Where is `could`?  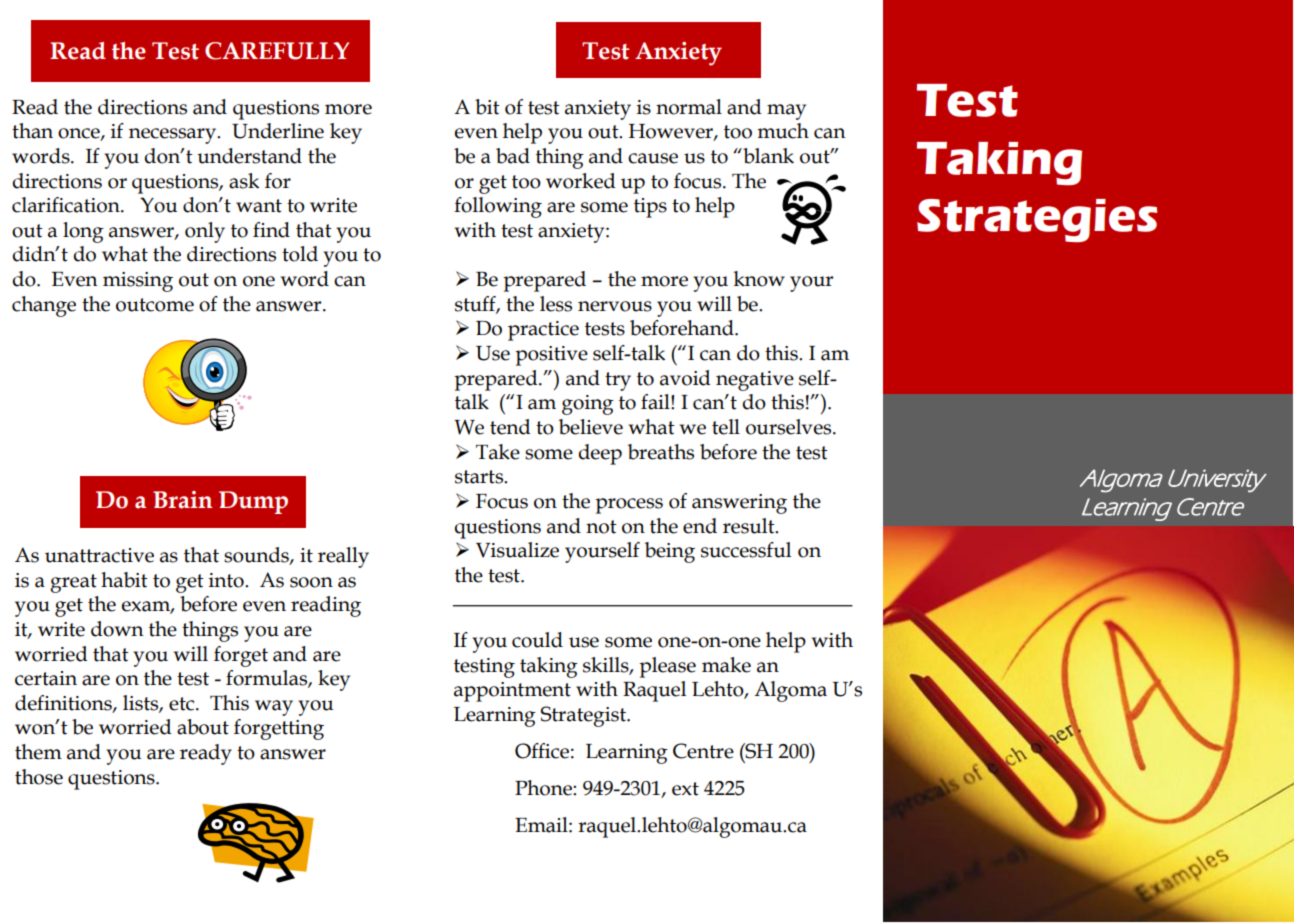 could is located at coordinates (537, 640).
